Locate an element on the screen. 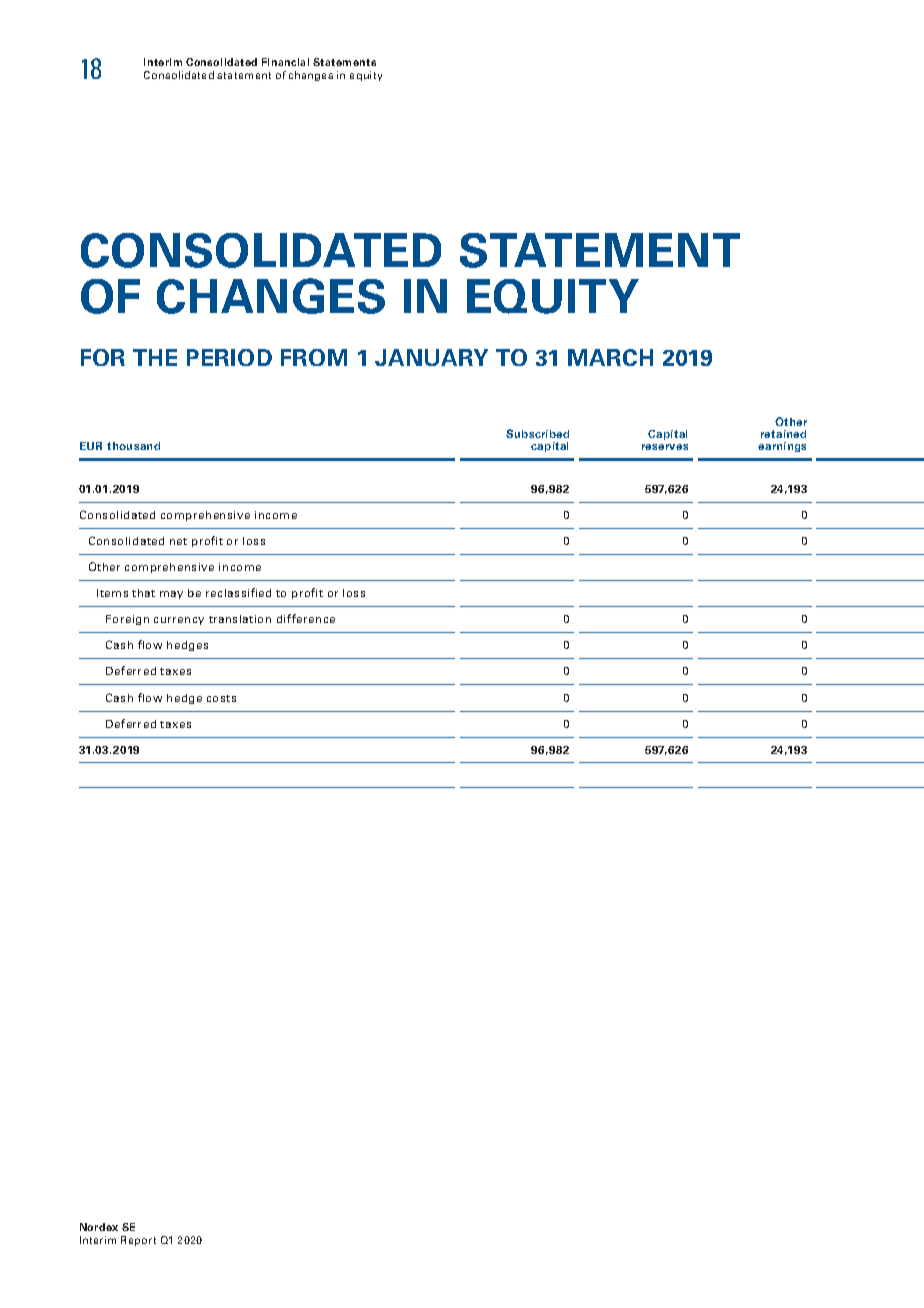 This screenshot has width=924, height=1308. currency is located at coordinates (179, 621).
